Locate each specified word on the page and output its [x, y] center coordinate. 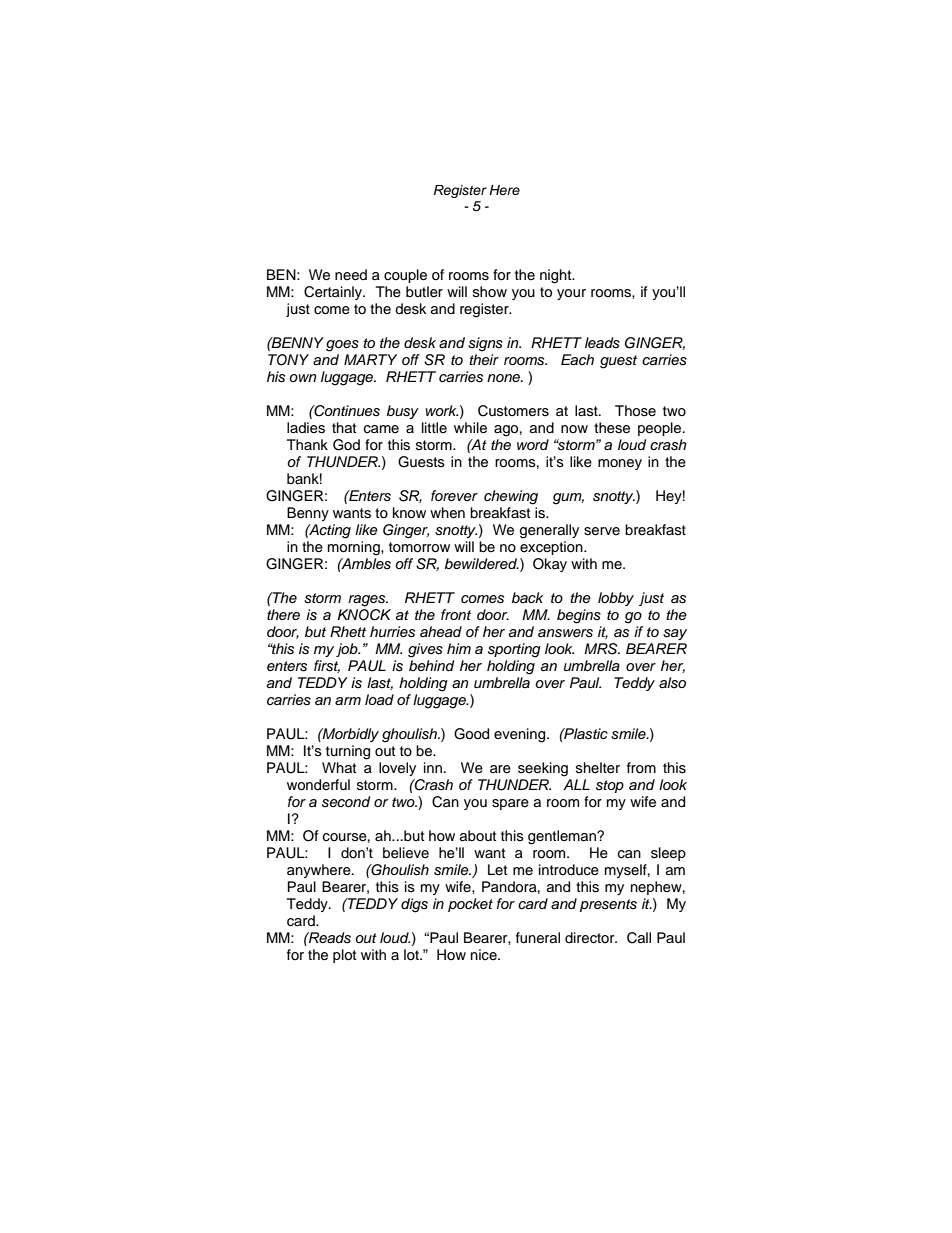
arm [348, 701]
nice [485, 955]
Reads [329, 938]
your [571, 294]
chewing [511, 497]
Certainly [334, 293]
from [641, 767]
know [409, 513]
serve [602, 531]
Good [471, 734]
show [490, 291]
